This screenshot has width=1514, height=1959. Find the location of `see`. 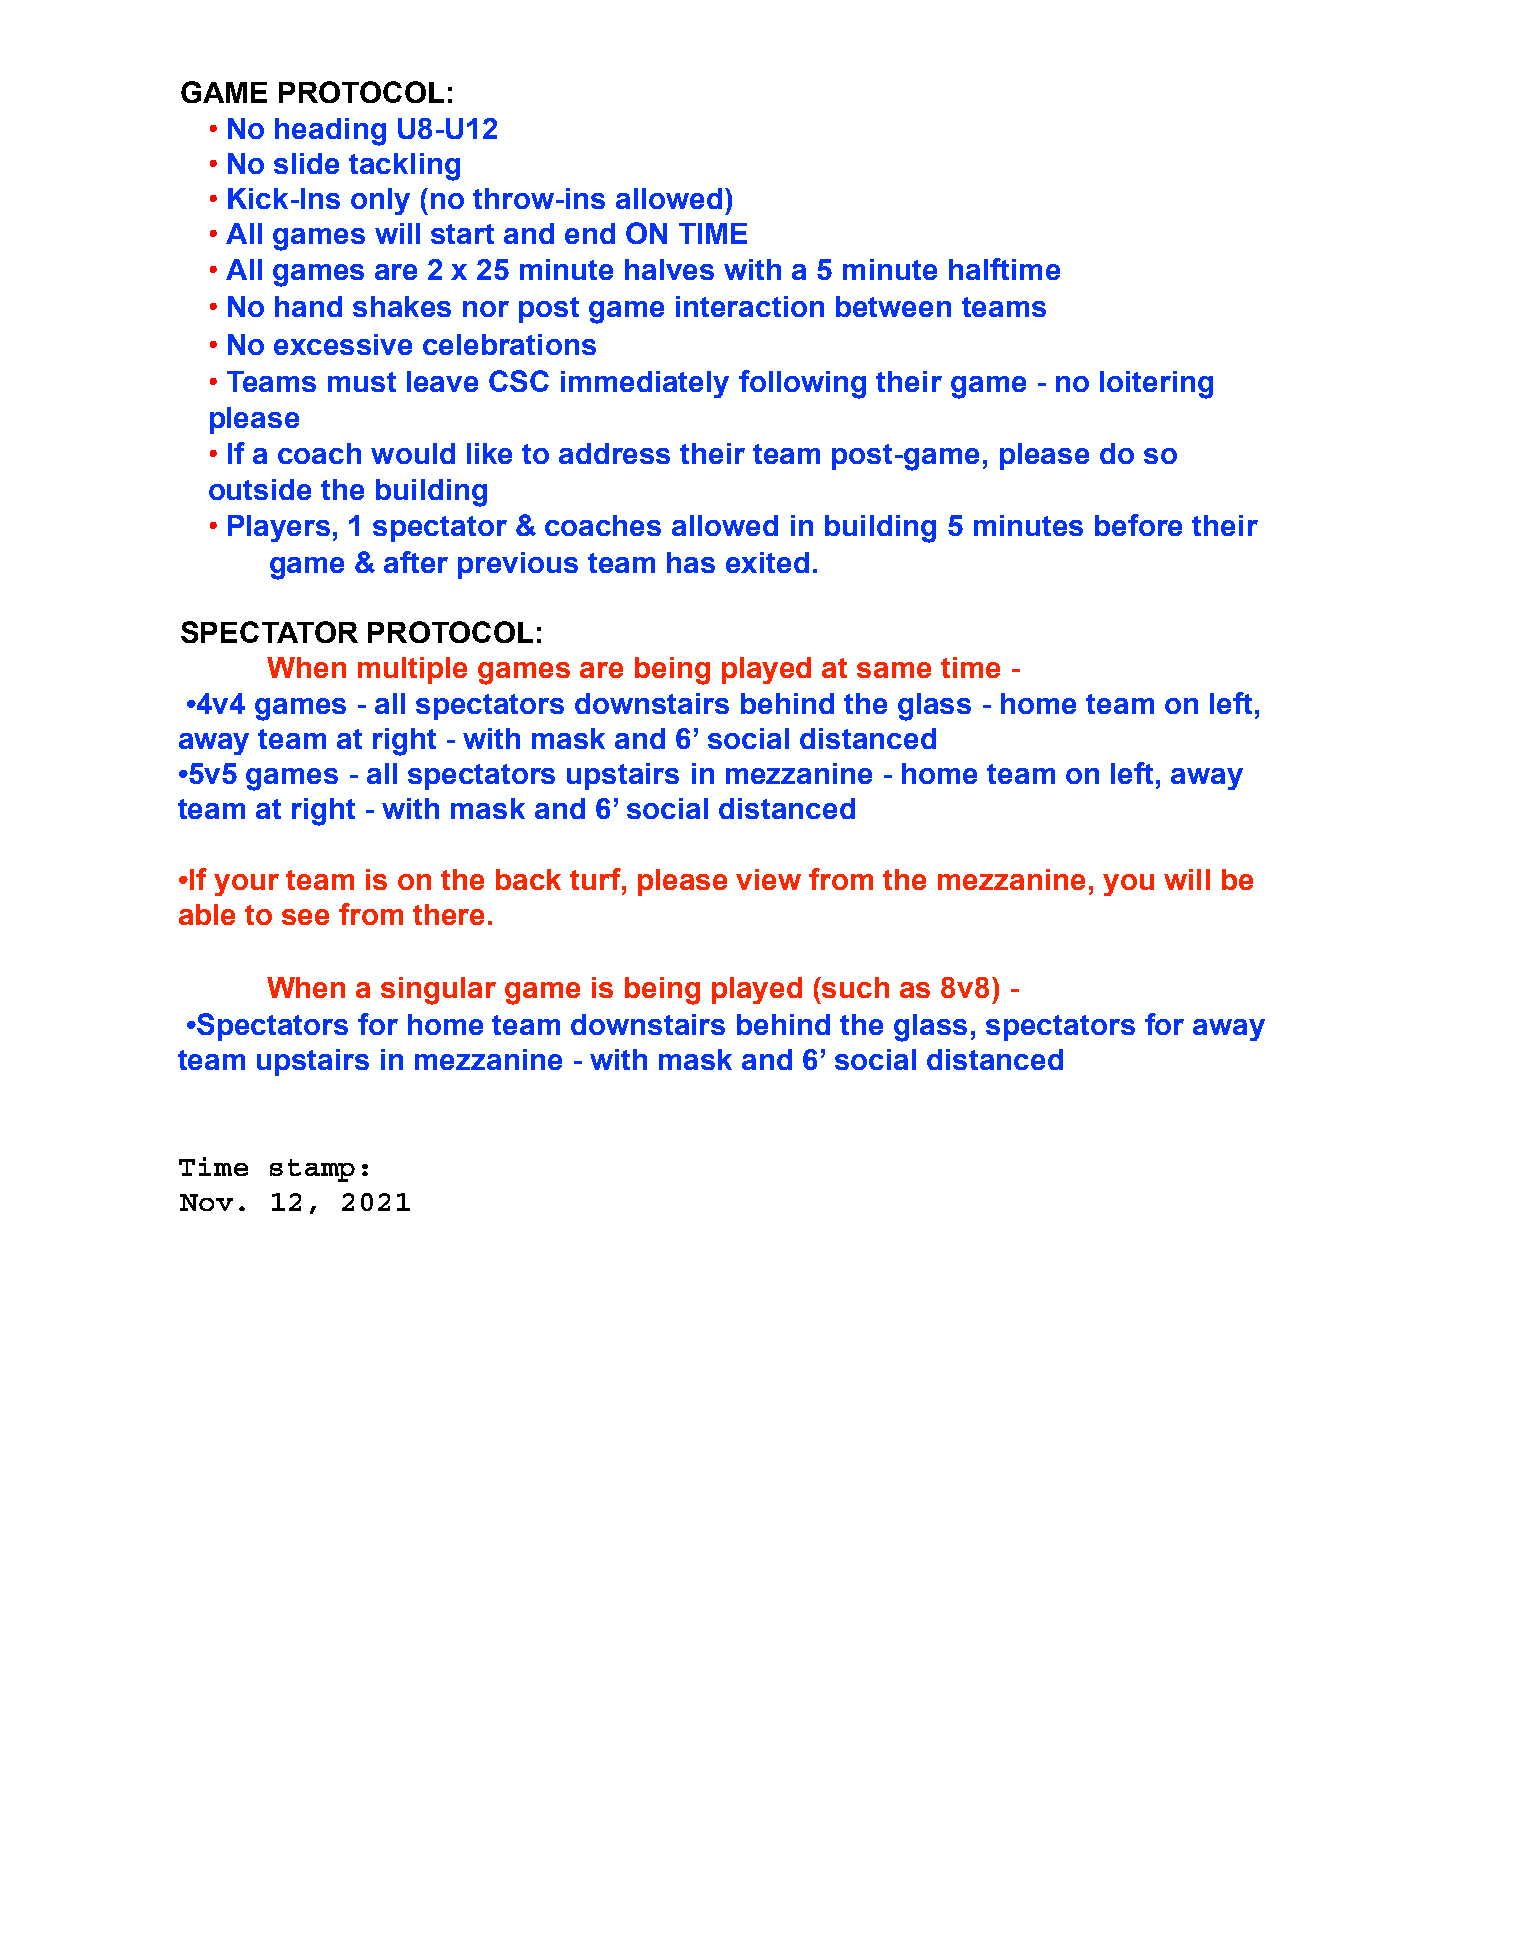

see is located at coordinates (305, 917).
